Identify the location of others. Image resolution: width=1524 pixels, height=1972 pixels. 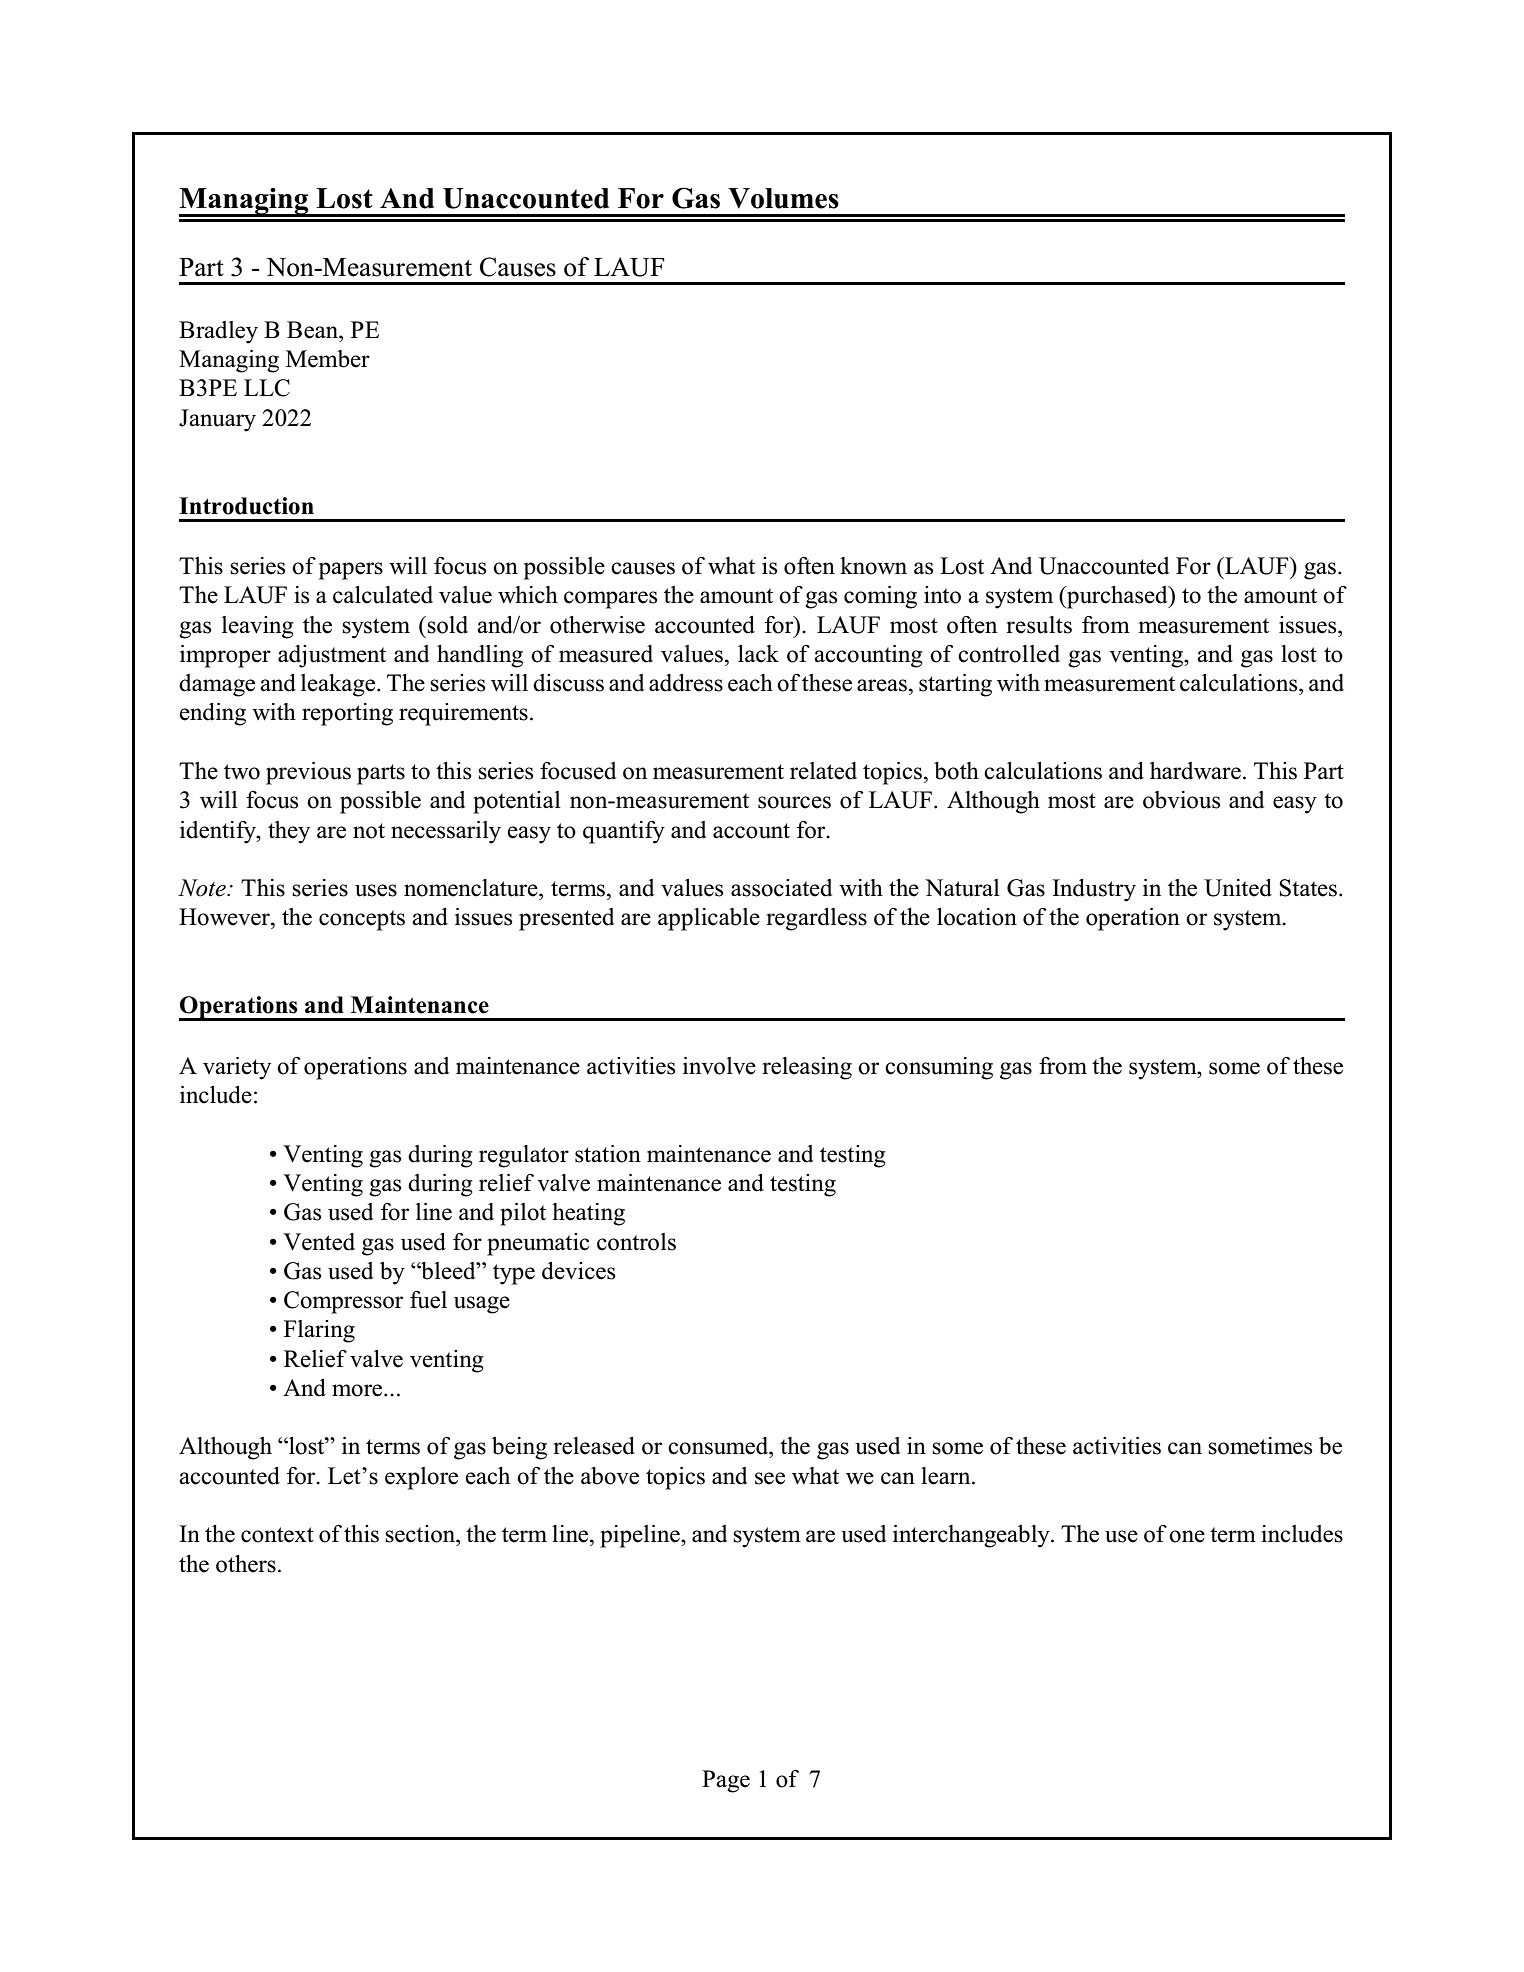
(246, 1564).
